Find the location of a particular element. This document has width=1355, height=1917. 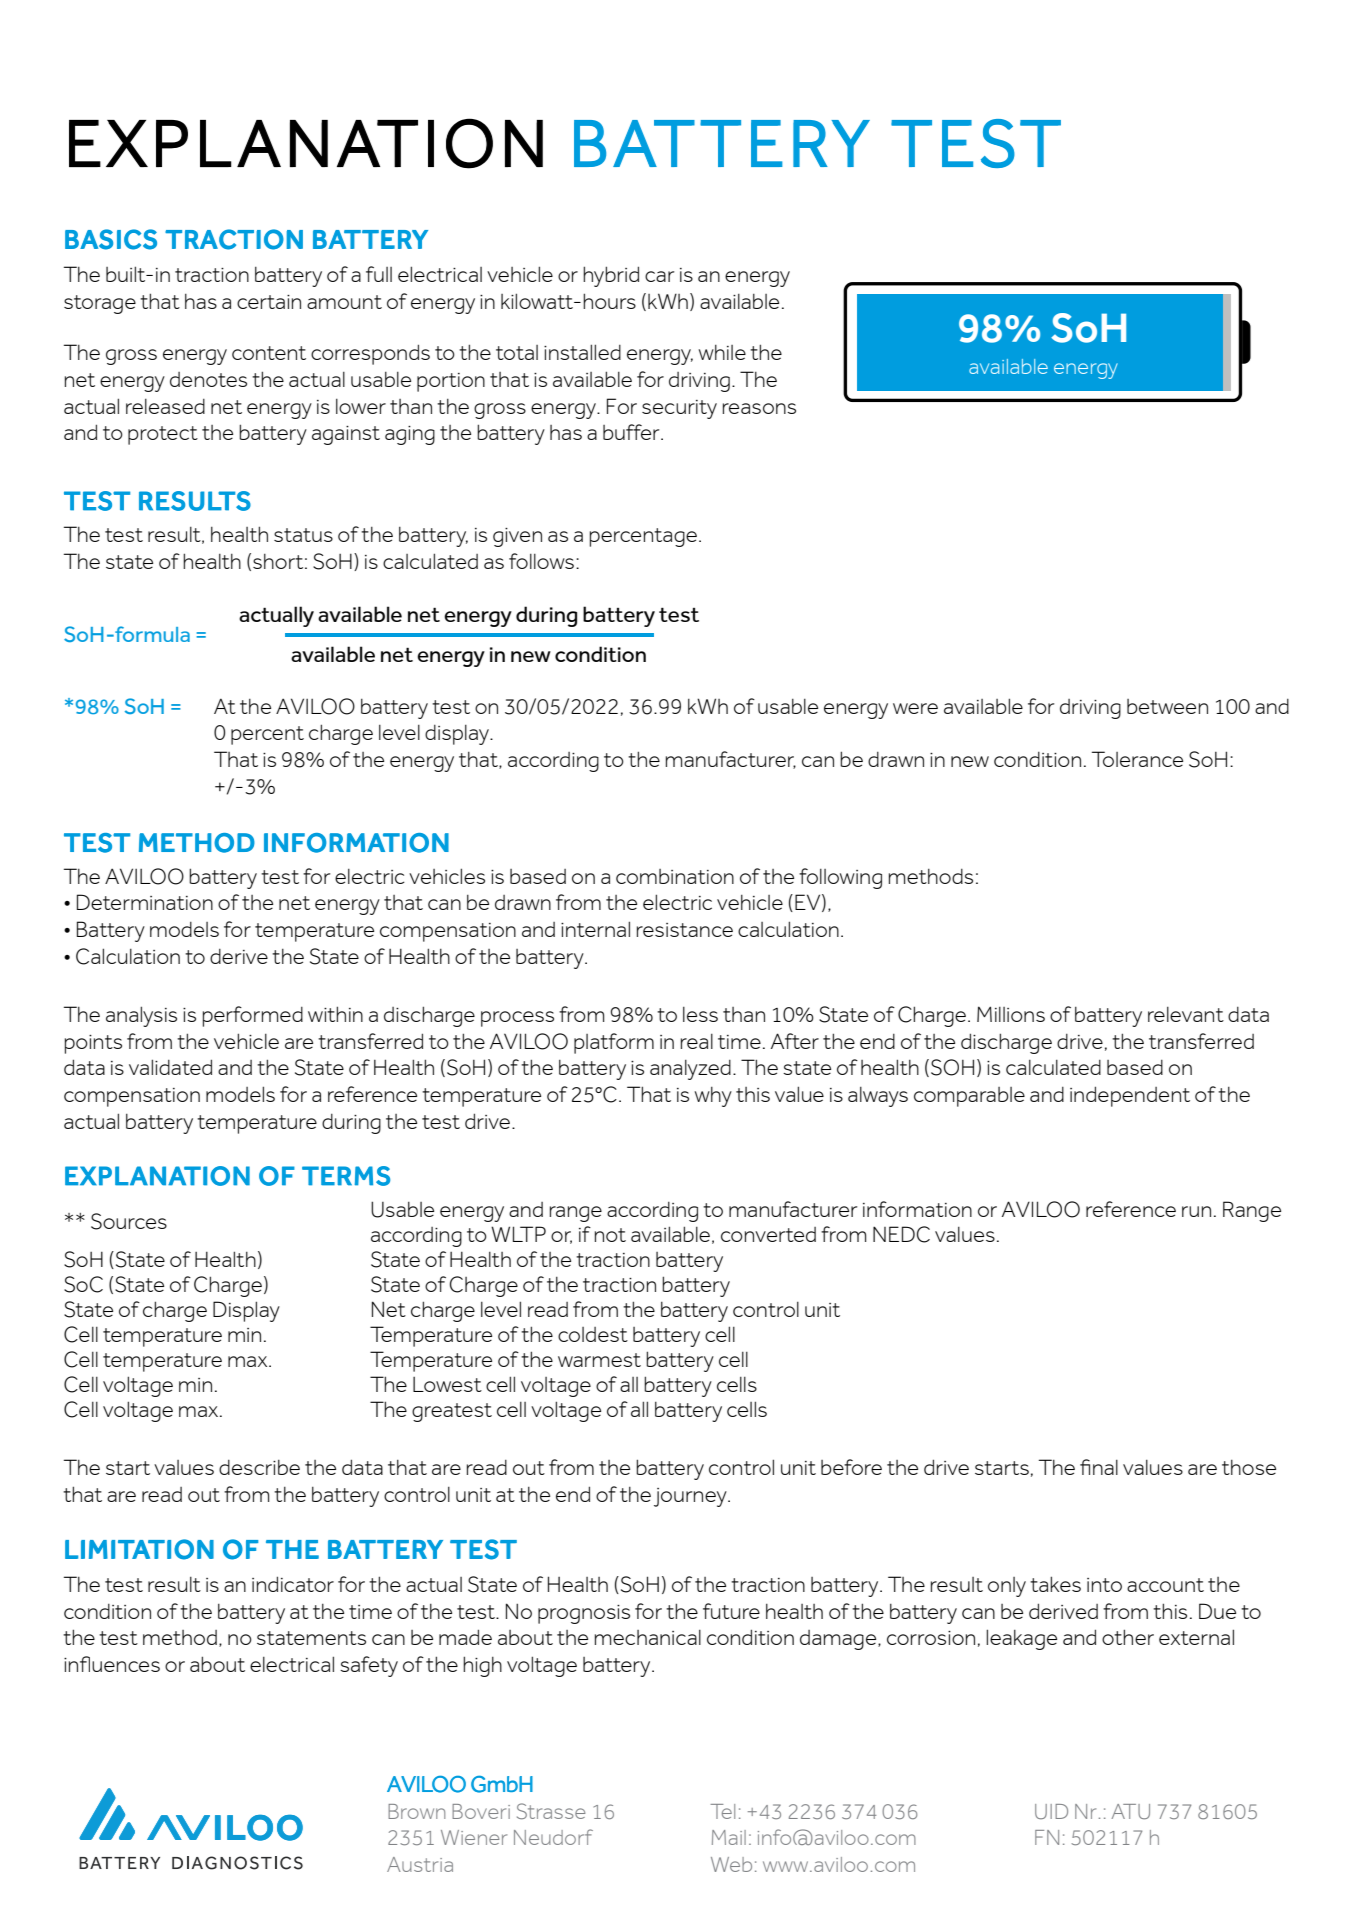

car is located at coordinates (659, 276).
